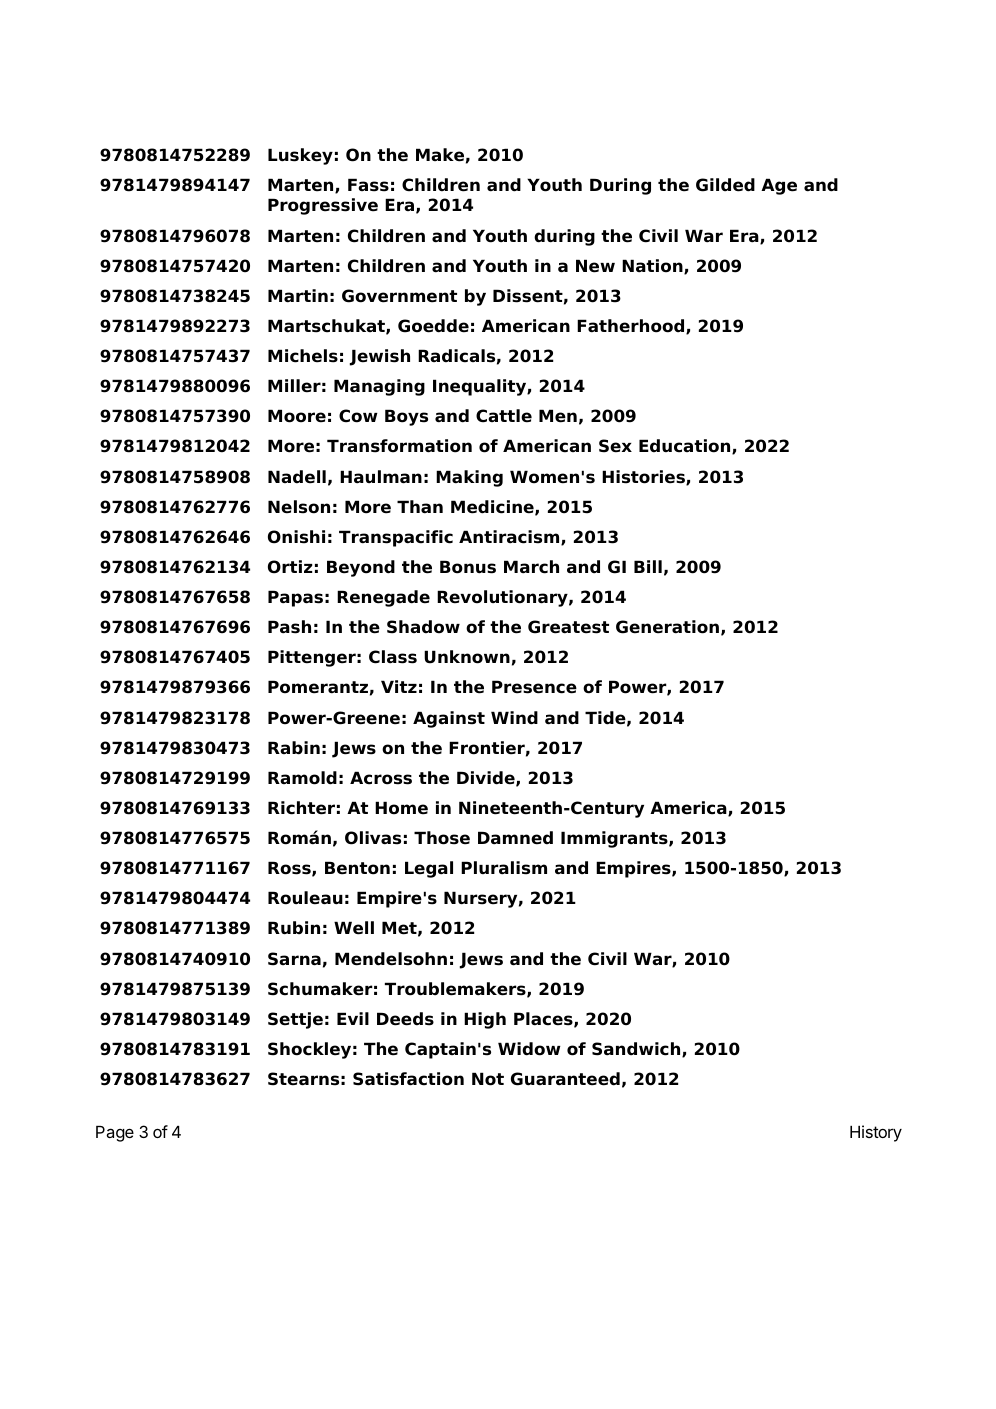 This document has width=996, height=1409. Describe the element at coordinates (115, 1134) in the document. I see `Page` at that location.
